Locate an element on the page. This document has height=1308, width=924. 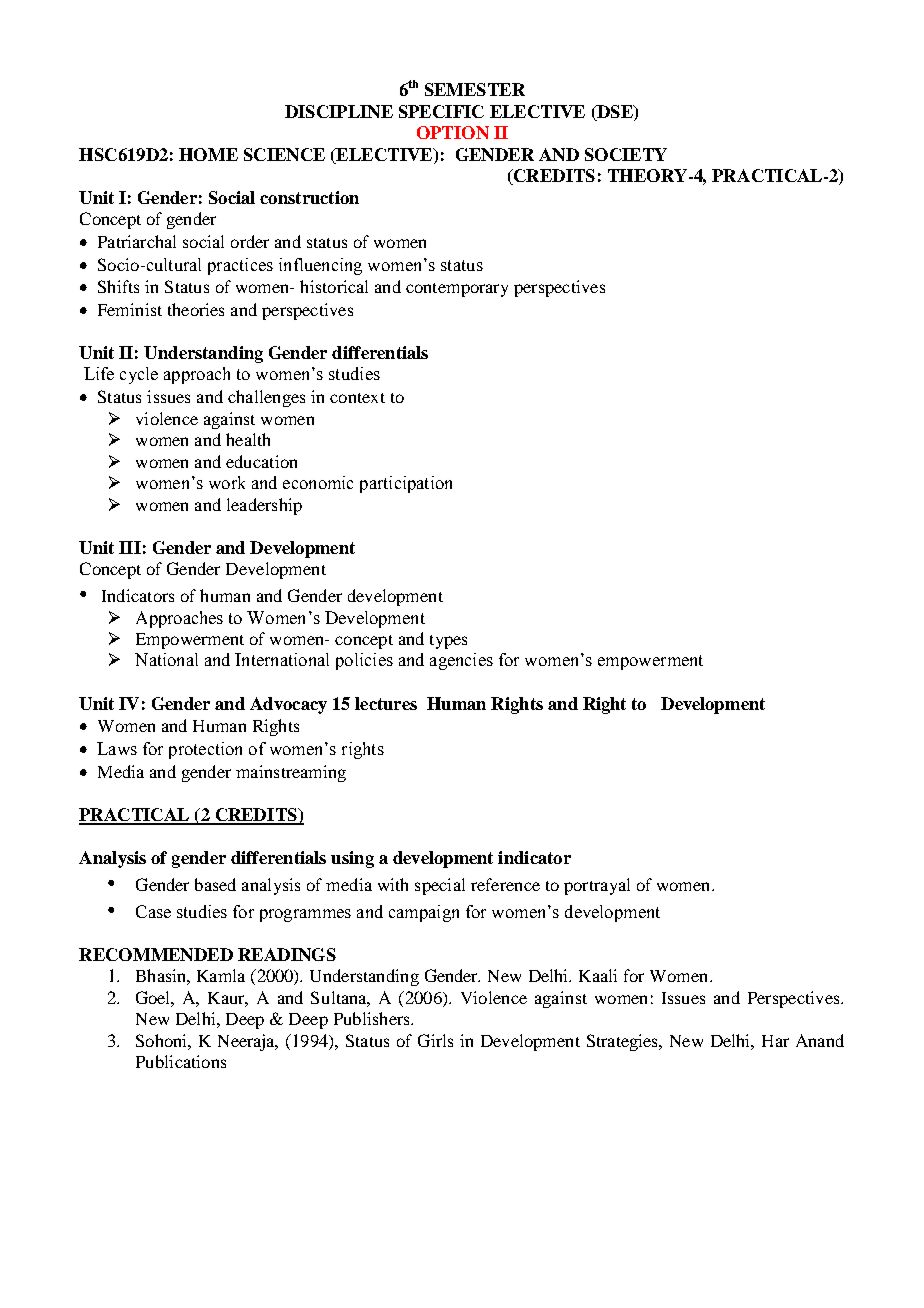
health is located at coordinates (248, 439).
